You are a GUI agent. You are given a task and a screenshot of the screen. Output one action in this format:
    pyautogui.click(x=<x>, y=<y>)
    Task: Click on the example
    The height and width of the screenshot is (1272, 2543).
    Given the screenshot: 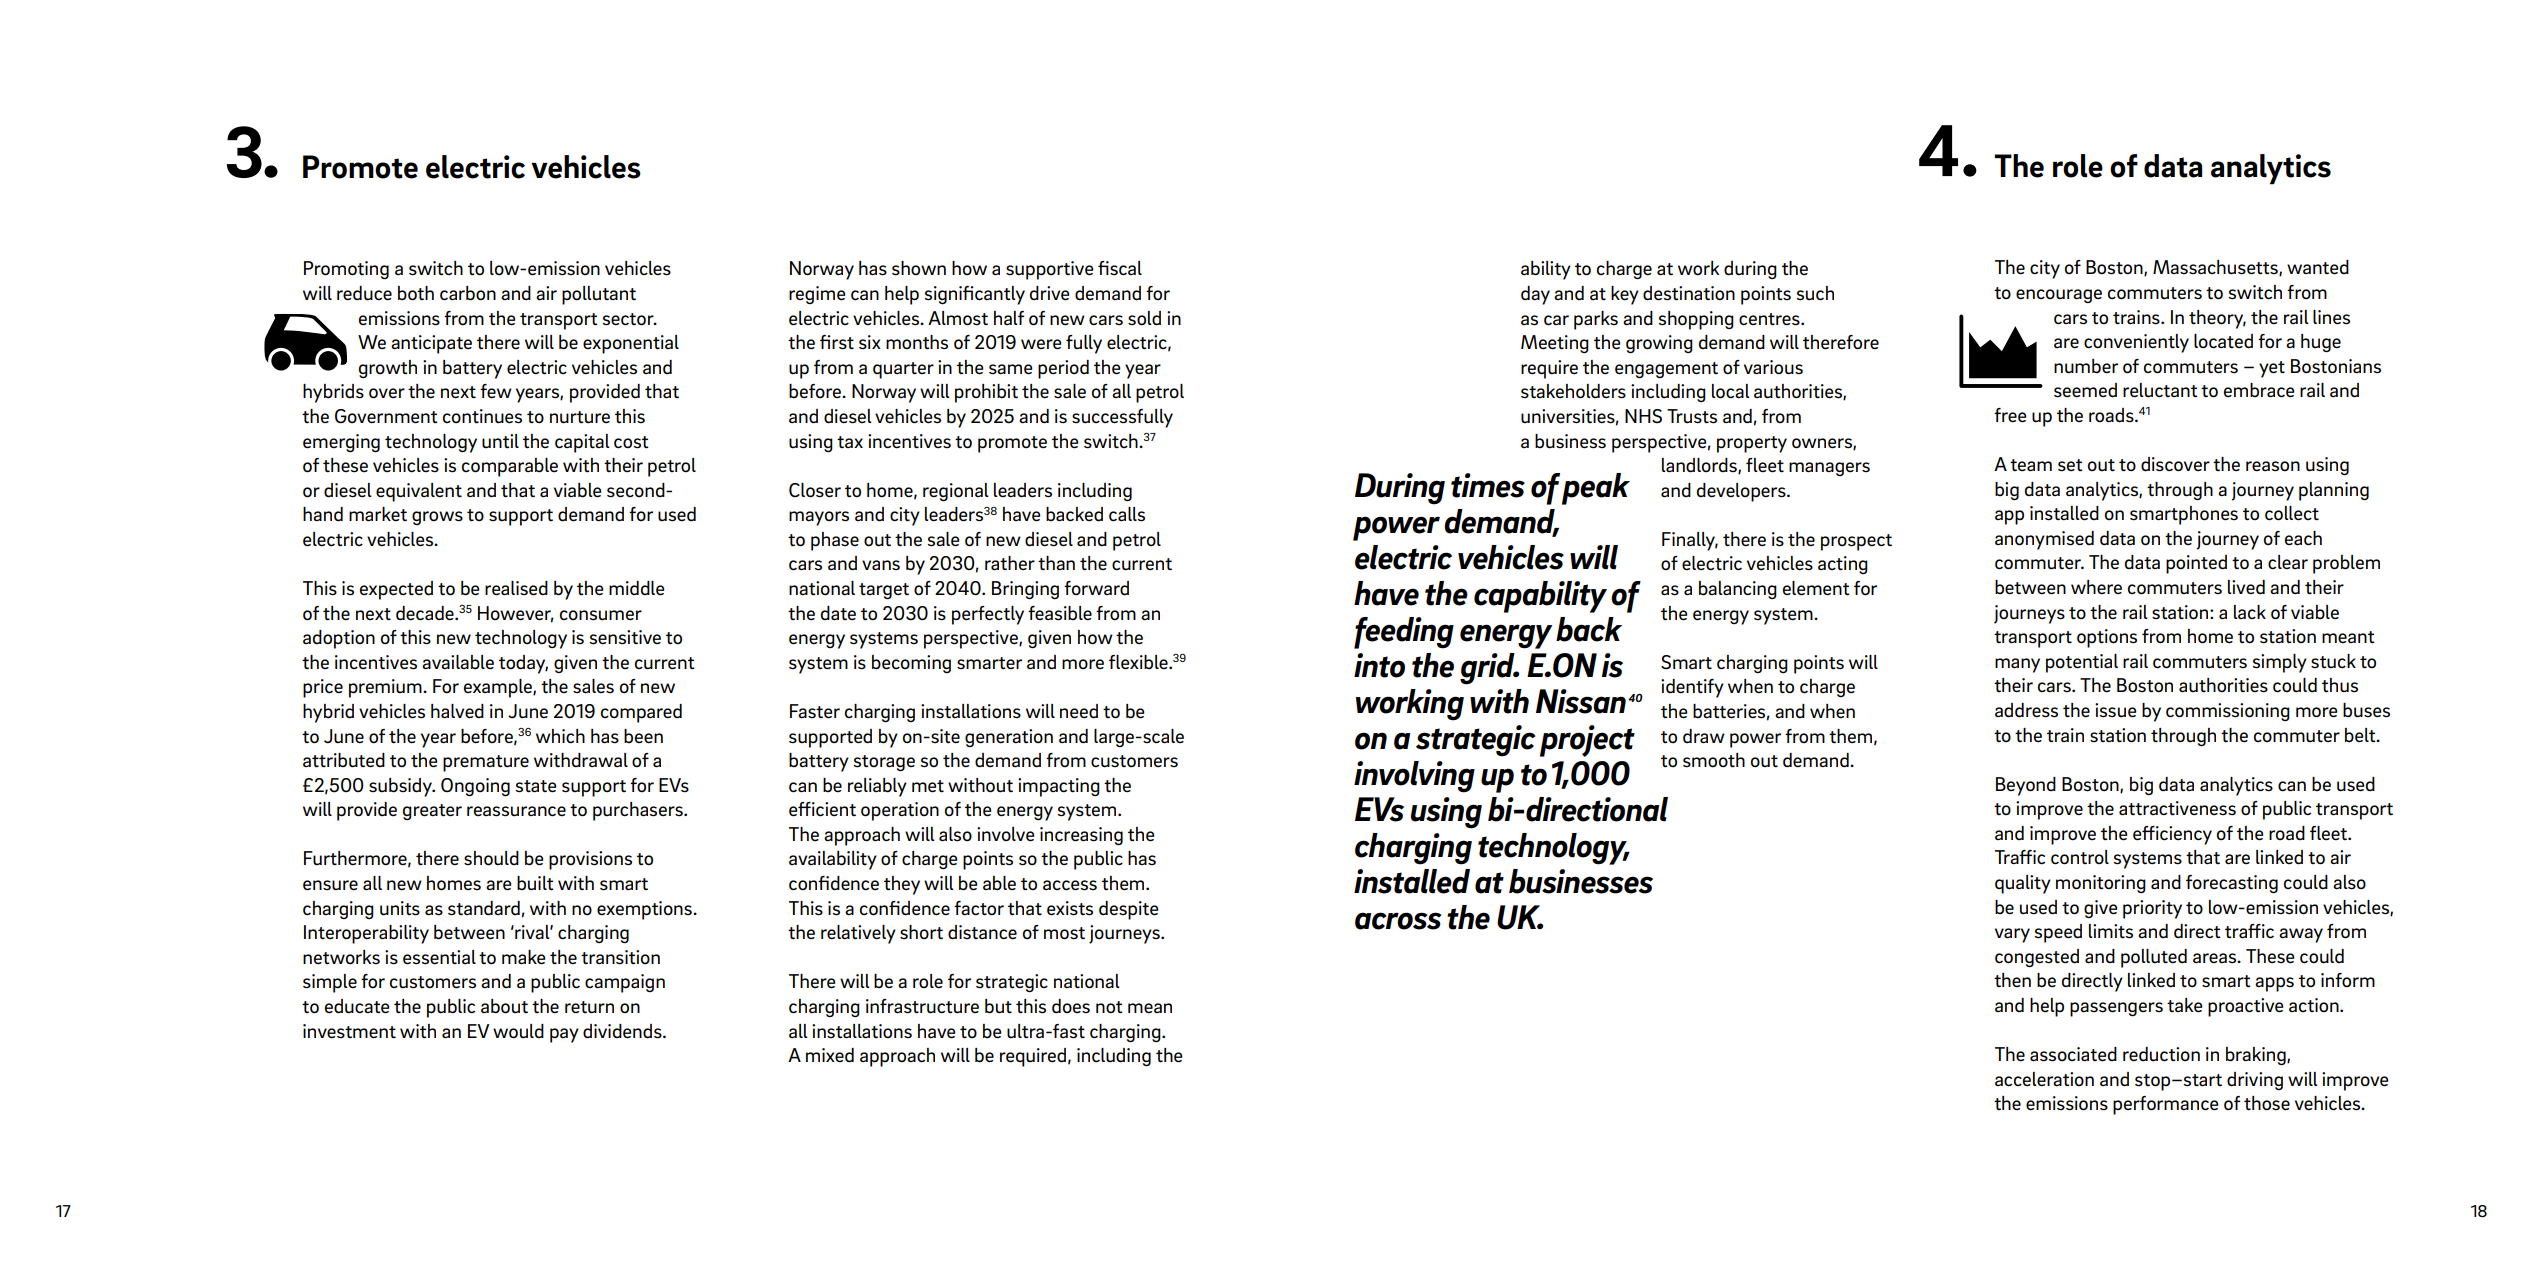 What is the action you would take?
    pyautogui.click(x=499, y=688)
